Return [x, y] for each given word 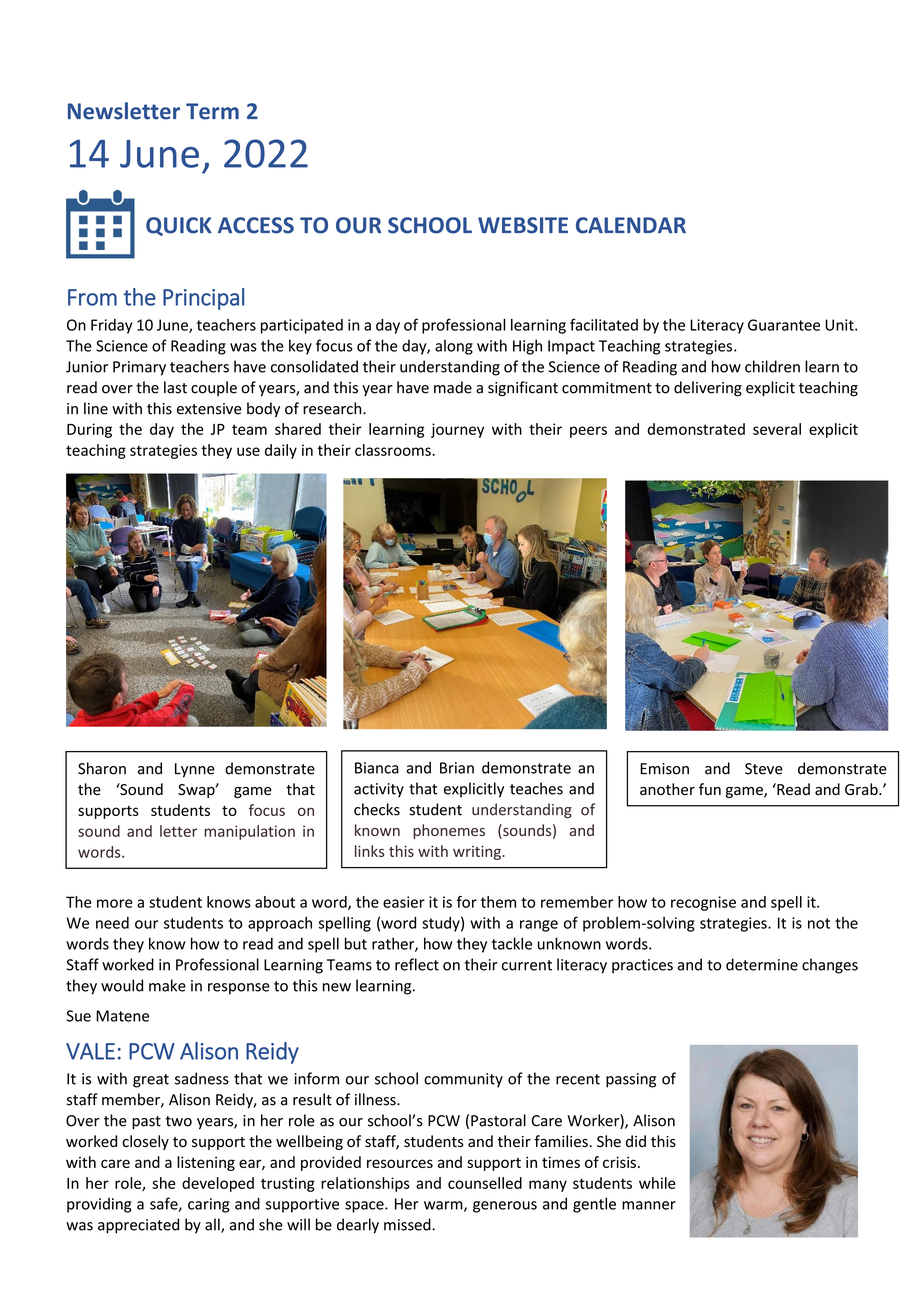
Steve [764, 769]
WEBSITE [523, 225]
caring [209, 1205]
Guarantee [784, 325]
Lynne [195, 770]
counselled [485, 1183]
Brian [457, 768]
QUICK [179, 226]
